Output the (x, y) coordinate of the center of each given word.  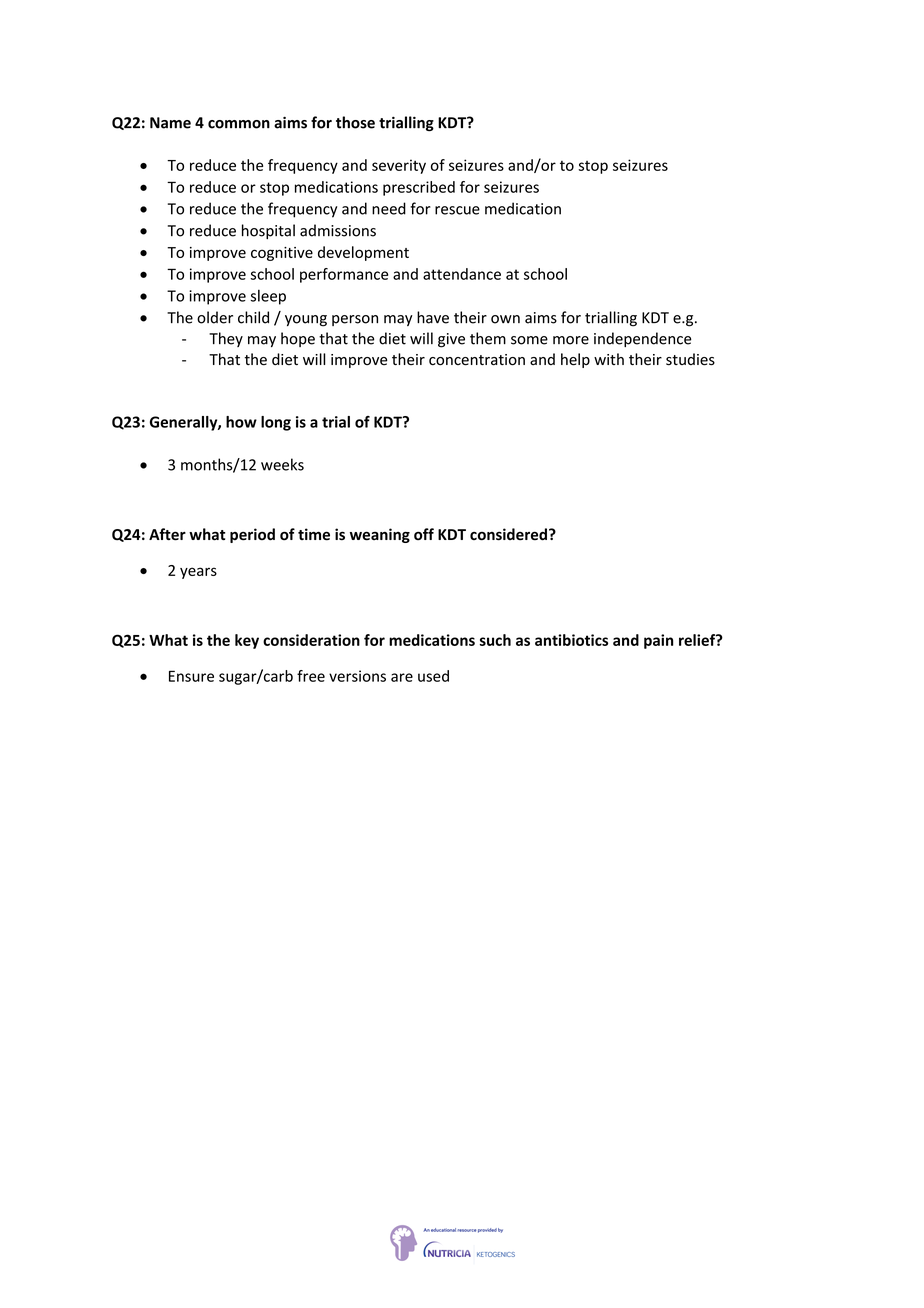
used (433, 676)
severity (399, 166)
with (609, 359)
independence (643, 339)
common (239, 124)
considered (508, 534)
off (424, 534)
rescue (457, 210)
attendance (462, 274)
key (247, 641)
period (252, 535)
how (241, 422)
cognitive (282, 254)
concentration (477, 360)
